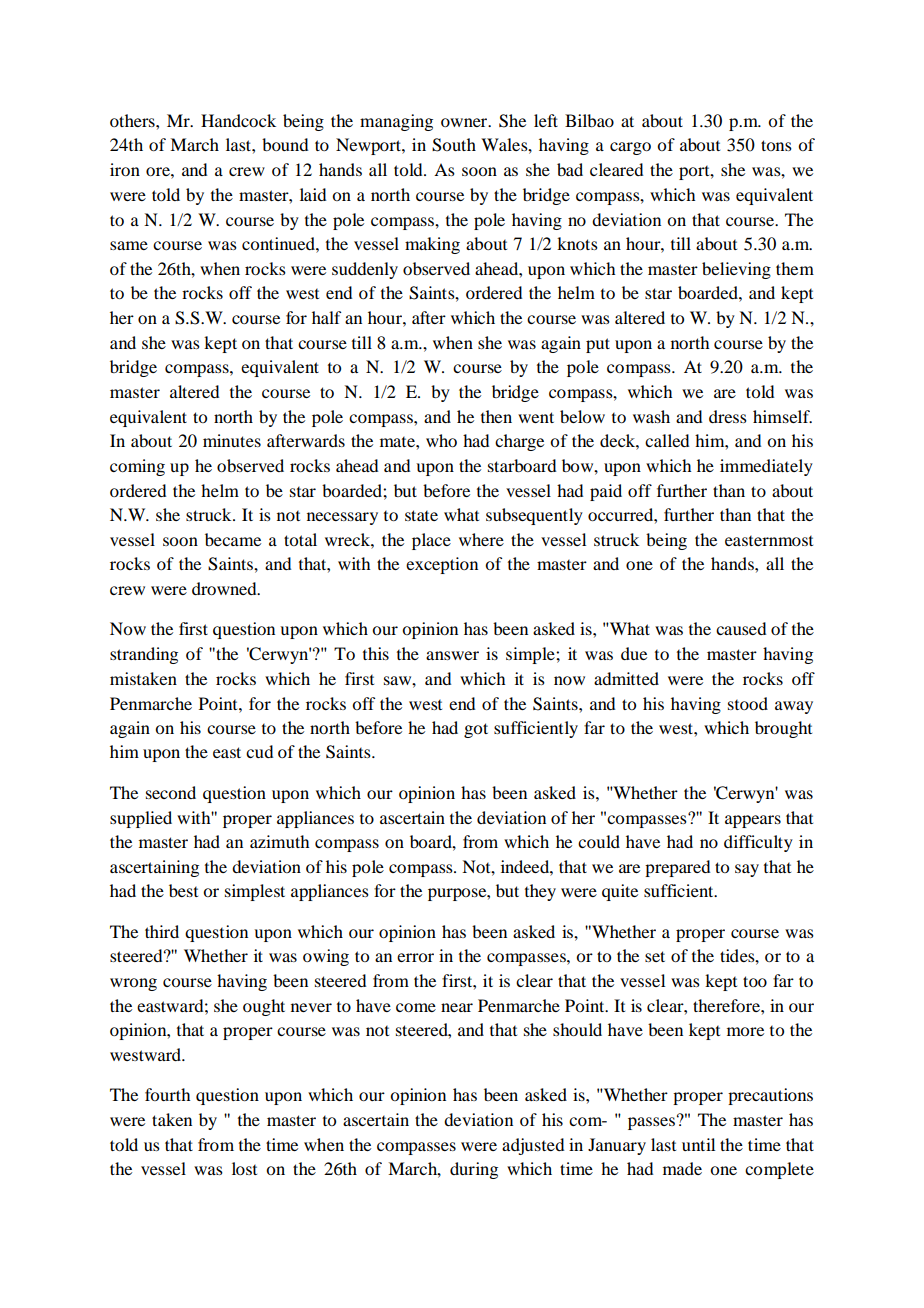 The height and width of the screenshot is (1308, 924). I want to click on during, so click(474, 1170).
